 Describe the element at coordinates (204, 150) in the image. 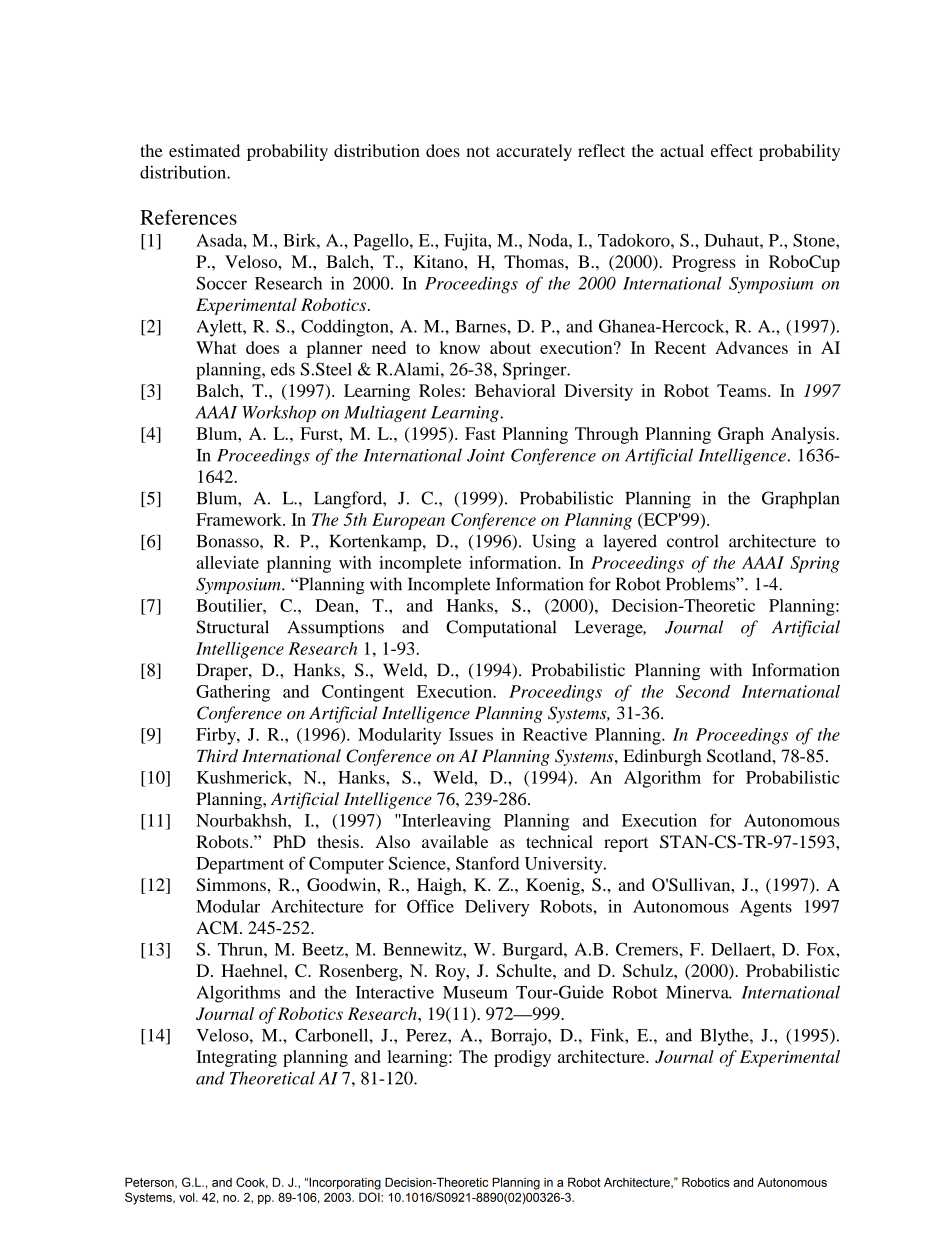

I see `estimated` at that location.
